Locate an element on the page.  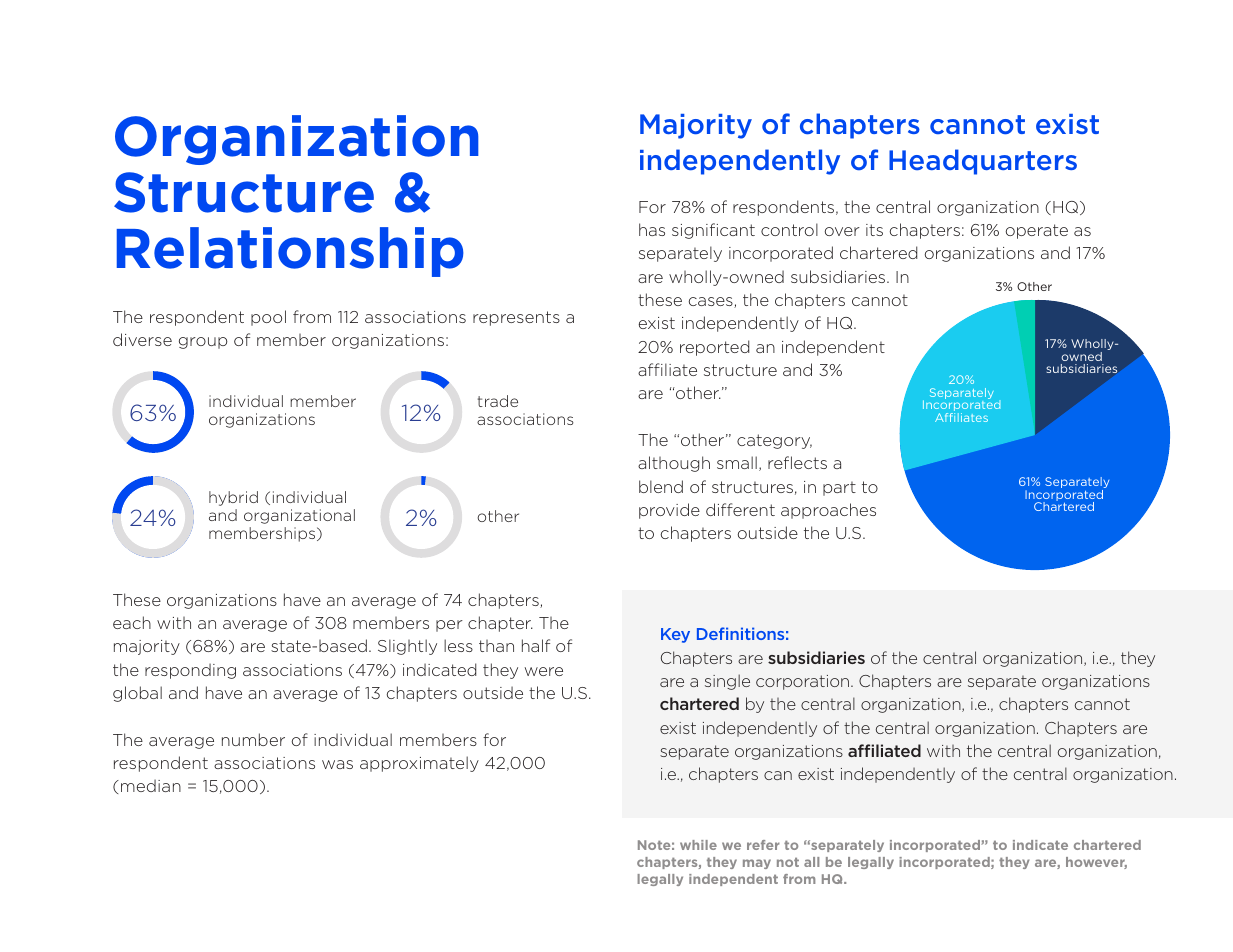
hybrid is located at coordinates (233, 498).
